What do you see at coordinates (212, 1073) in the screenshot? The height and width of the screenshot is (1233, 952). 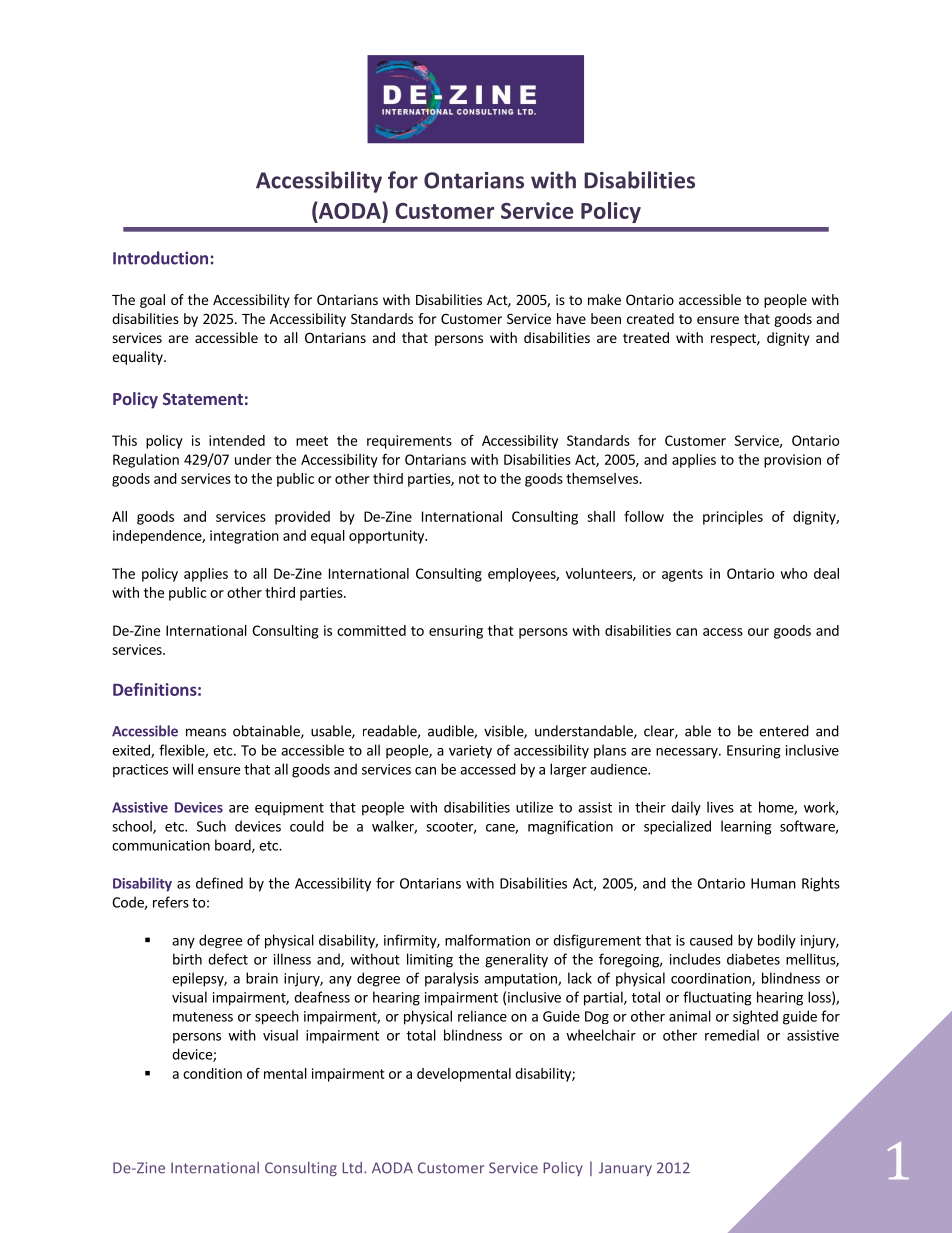 I see `condition` at bounding box center [212, 1073].
